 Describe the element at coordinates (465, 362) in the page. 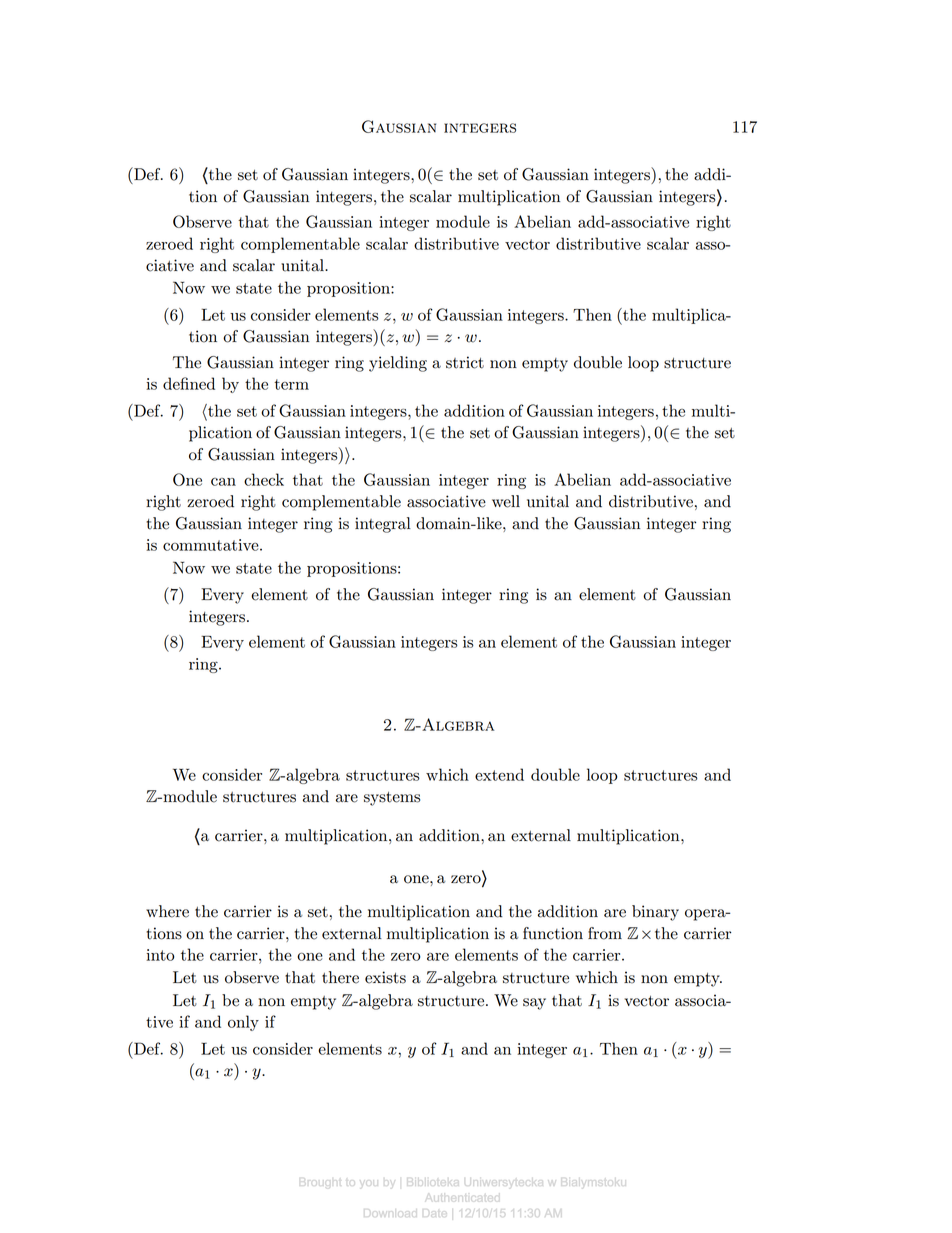

I see `strict` at that location.
